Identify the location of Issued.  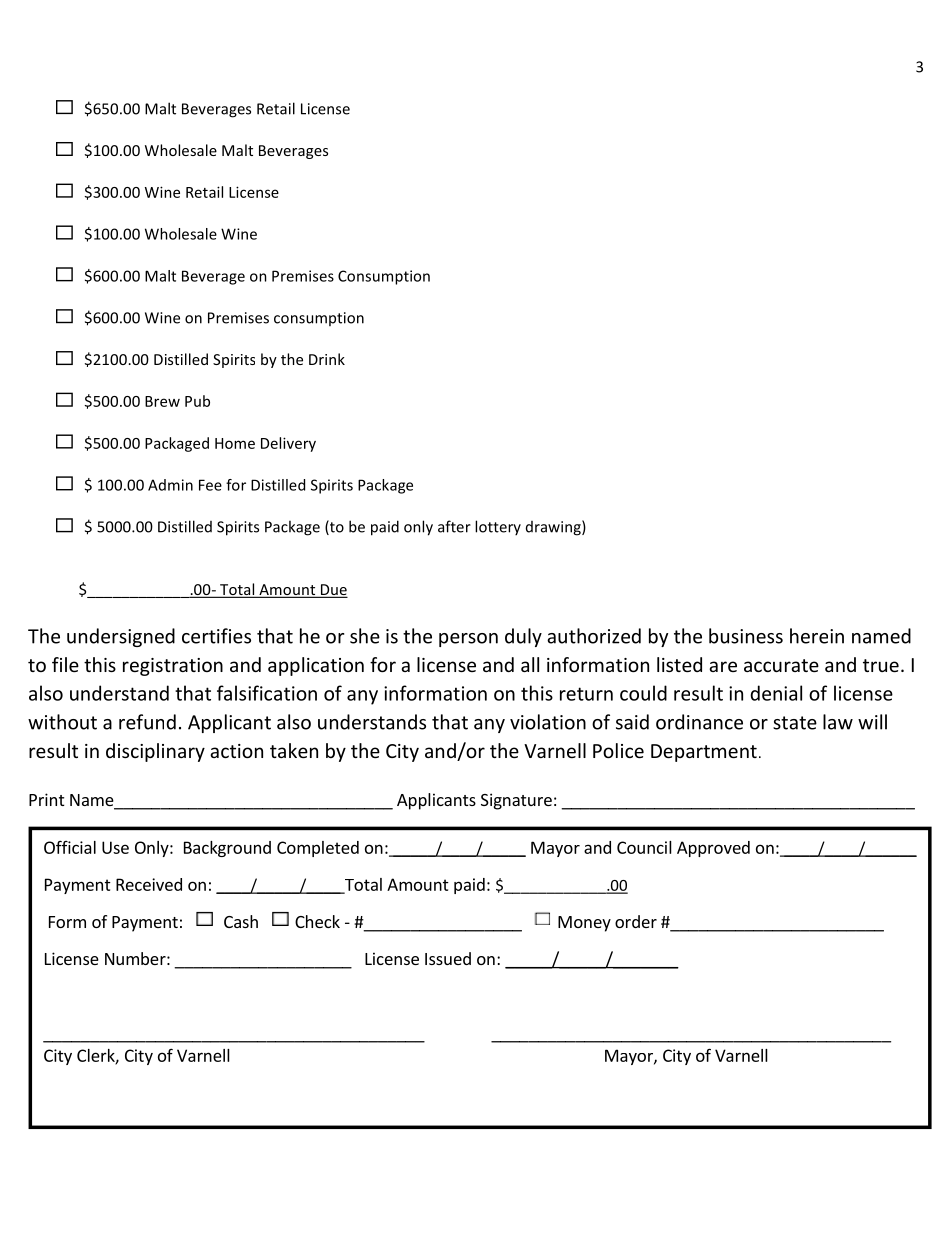
(448, 958).
